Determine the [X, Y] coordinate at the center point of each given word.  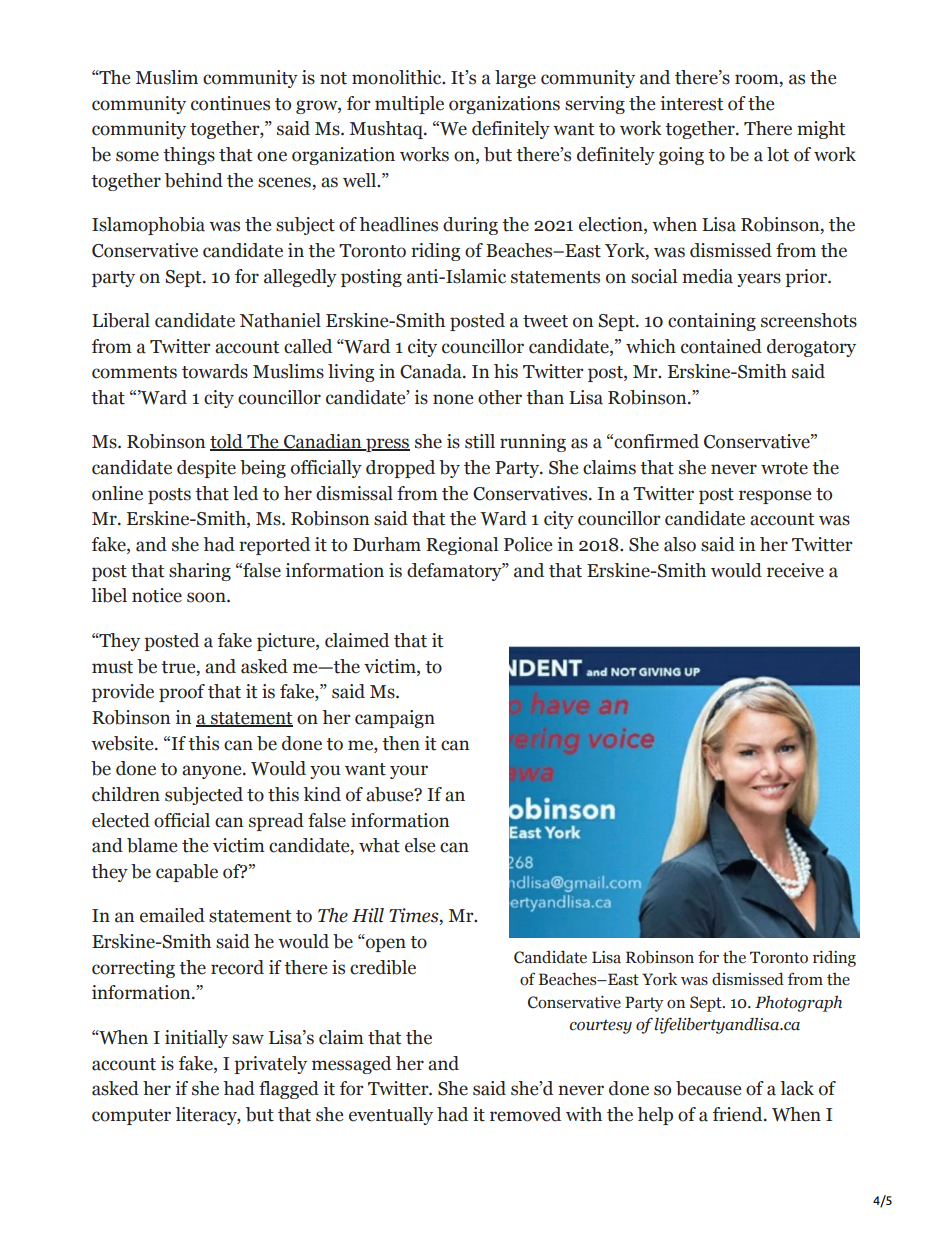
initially [196, 1039]
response [775, 497]
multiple [409, 105]
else [420, 845]
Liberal [121, 320]
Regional [462, 546]
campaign [395, 719]
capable [187, 873]
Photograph [798, 1003]
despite [206, 469]
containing [712, 322]
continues [230, 103]
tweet [545, 321]
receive [795, 570]
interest [692, 103]
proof [182, 693]
